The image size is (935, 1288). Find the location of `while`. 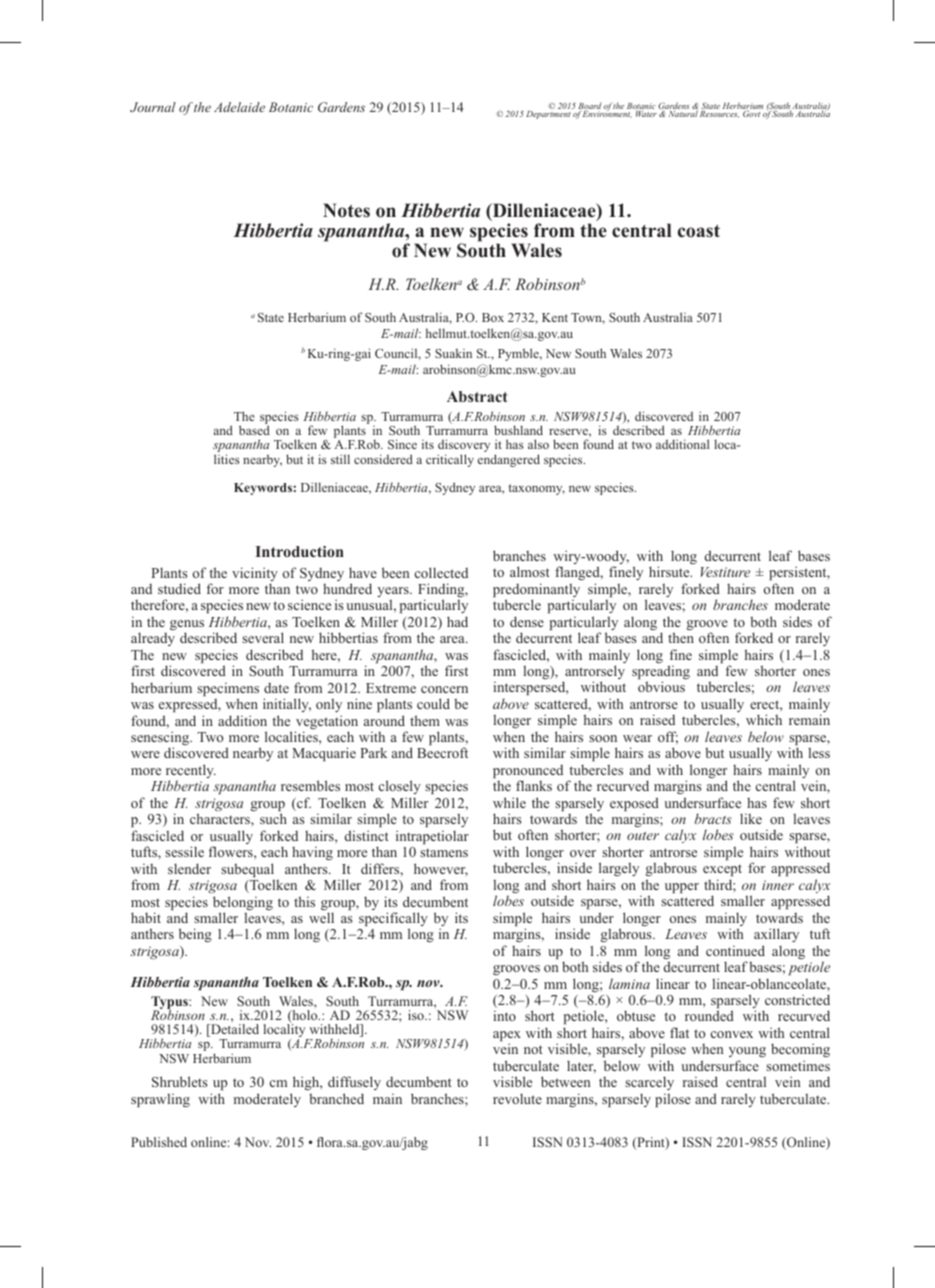

while is located at coordinates (509, 802).
